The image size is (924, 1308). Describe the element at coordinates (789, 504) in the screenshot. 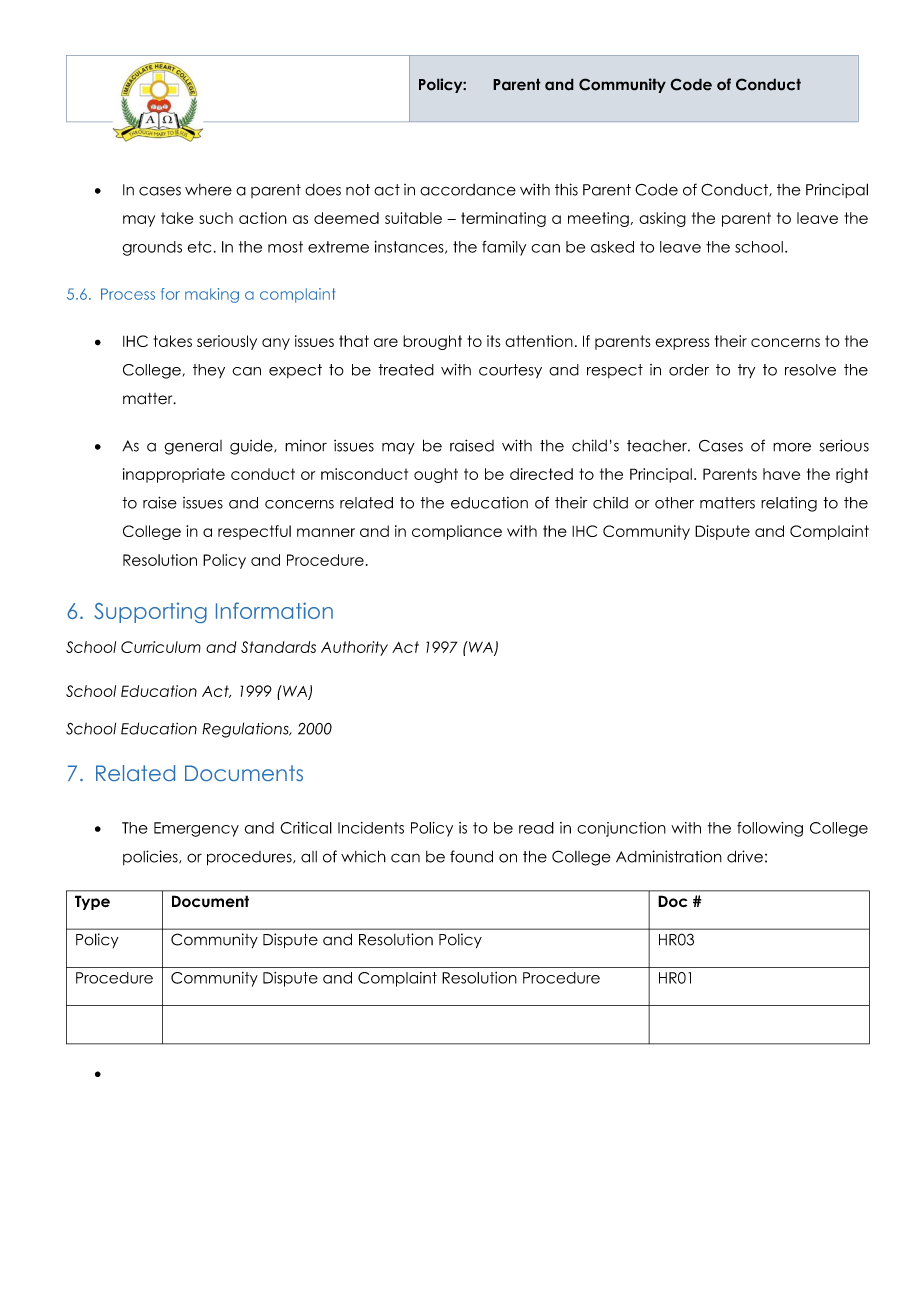

I see `relating` at that location.
